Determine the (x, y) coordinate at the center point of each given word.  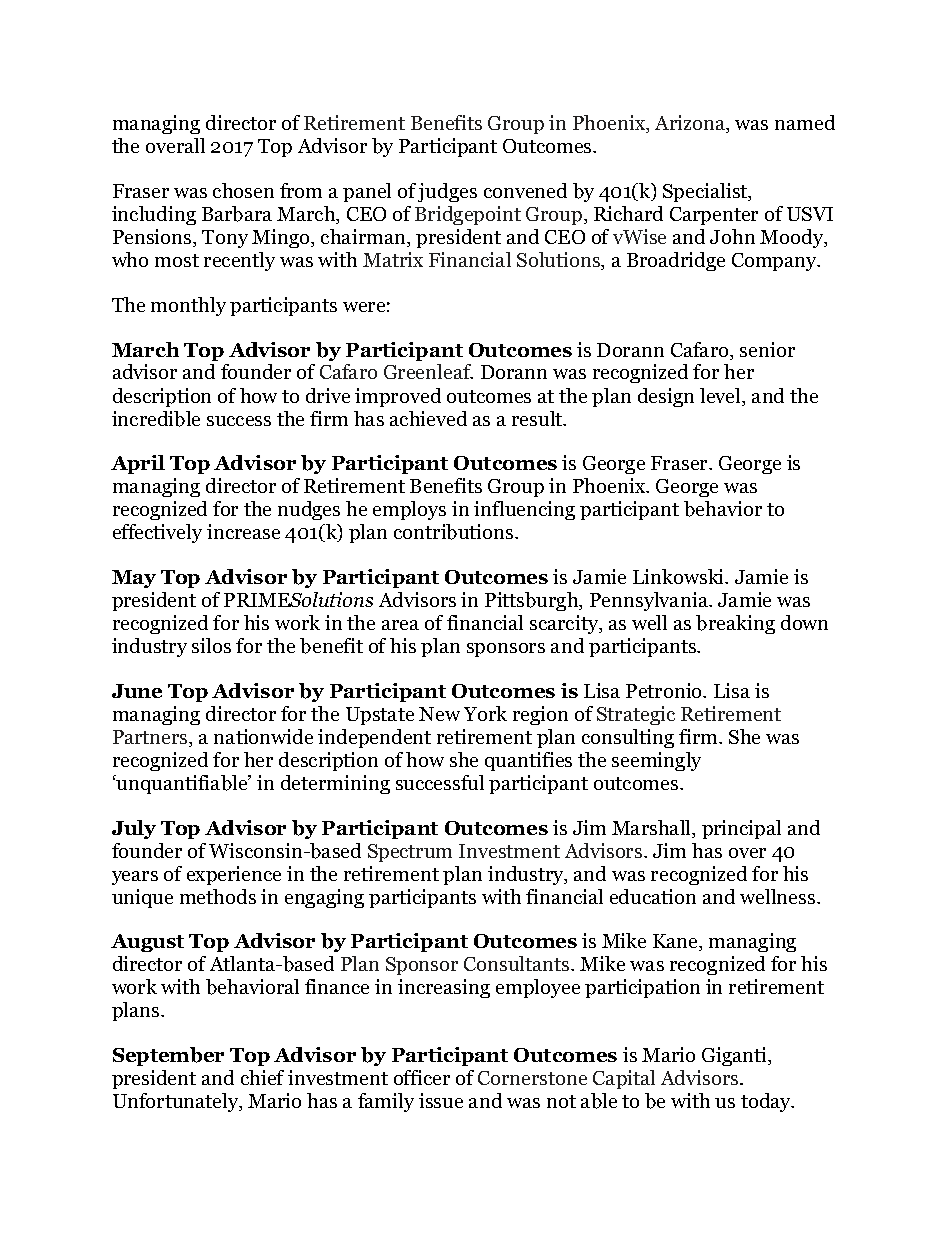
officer (422, 1077)
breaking (735, 624)
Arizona (691, 124)
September (168, 1056)
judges (447, 192)
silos (211, 645)
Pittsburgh (533, 601)
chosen (243, 190)
